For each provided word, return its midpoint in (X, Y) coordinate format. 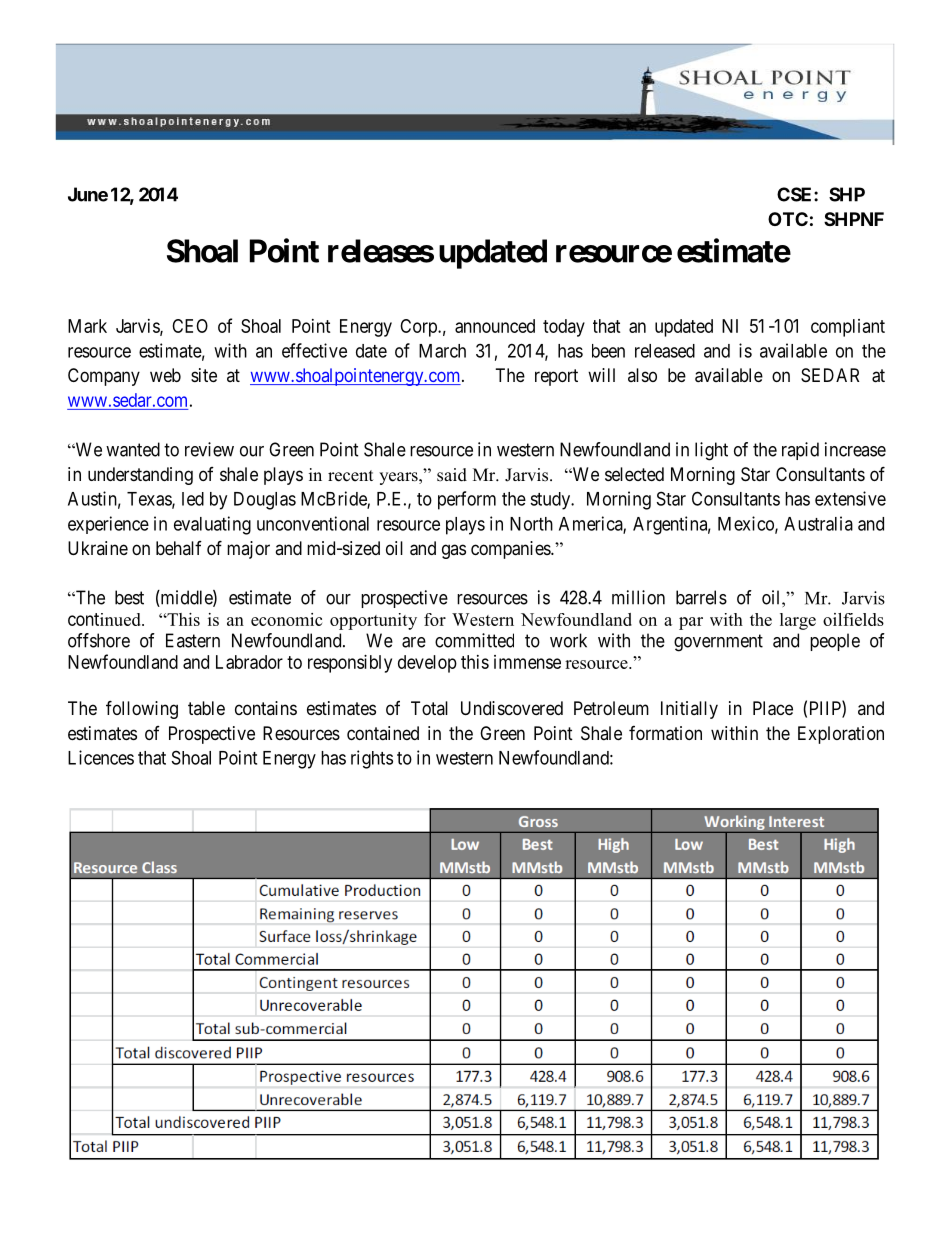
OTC (788, 219)
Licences (101, 757)
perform (467, 500)
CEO (190, 326)
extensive (850, 498)
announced (495, 326)
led (193, 499)
